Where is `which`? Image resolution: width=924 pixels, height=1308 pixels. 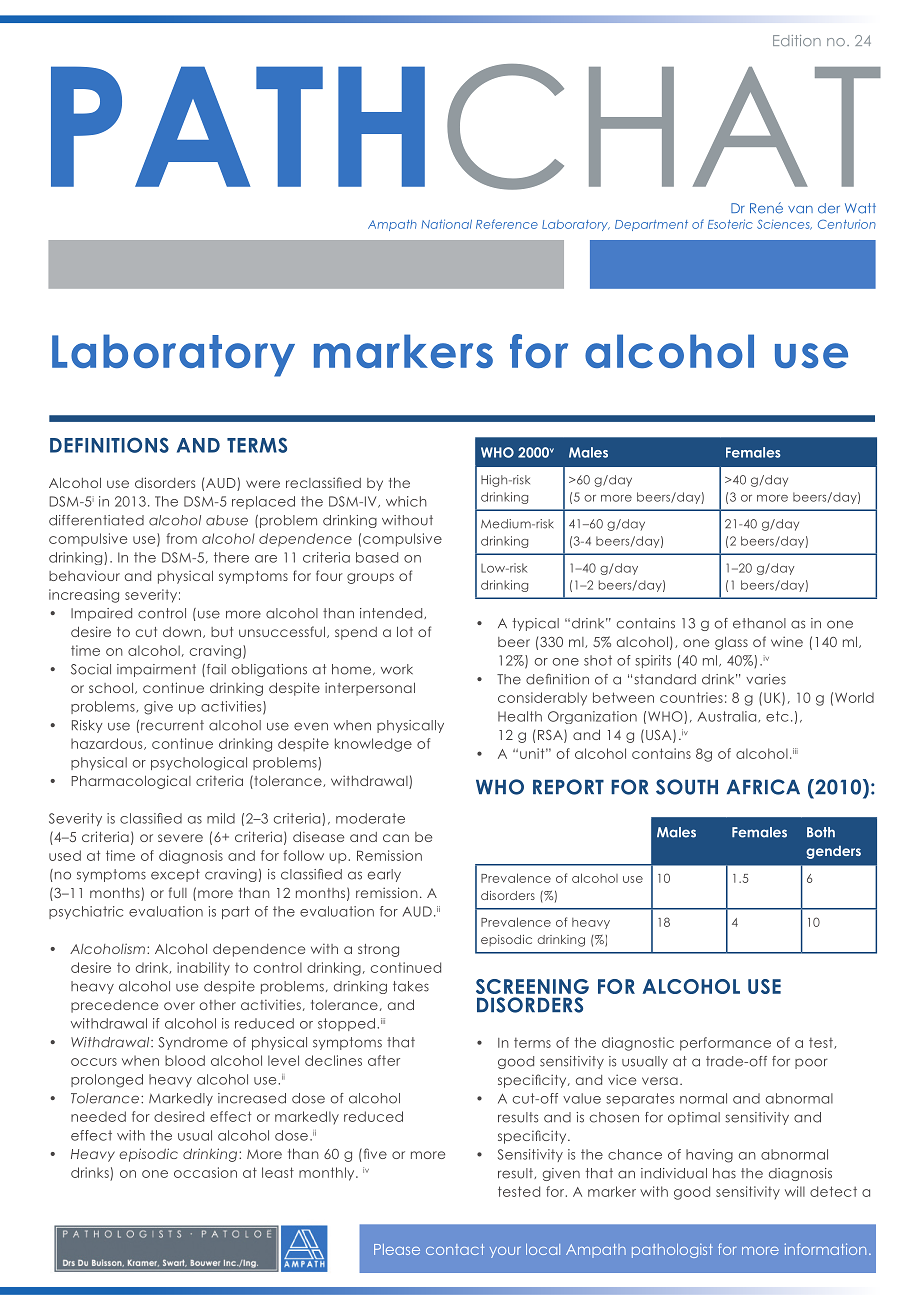 which is located at coordinates (406, 501).
